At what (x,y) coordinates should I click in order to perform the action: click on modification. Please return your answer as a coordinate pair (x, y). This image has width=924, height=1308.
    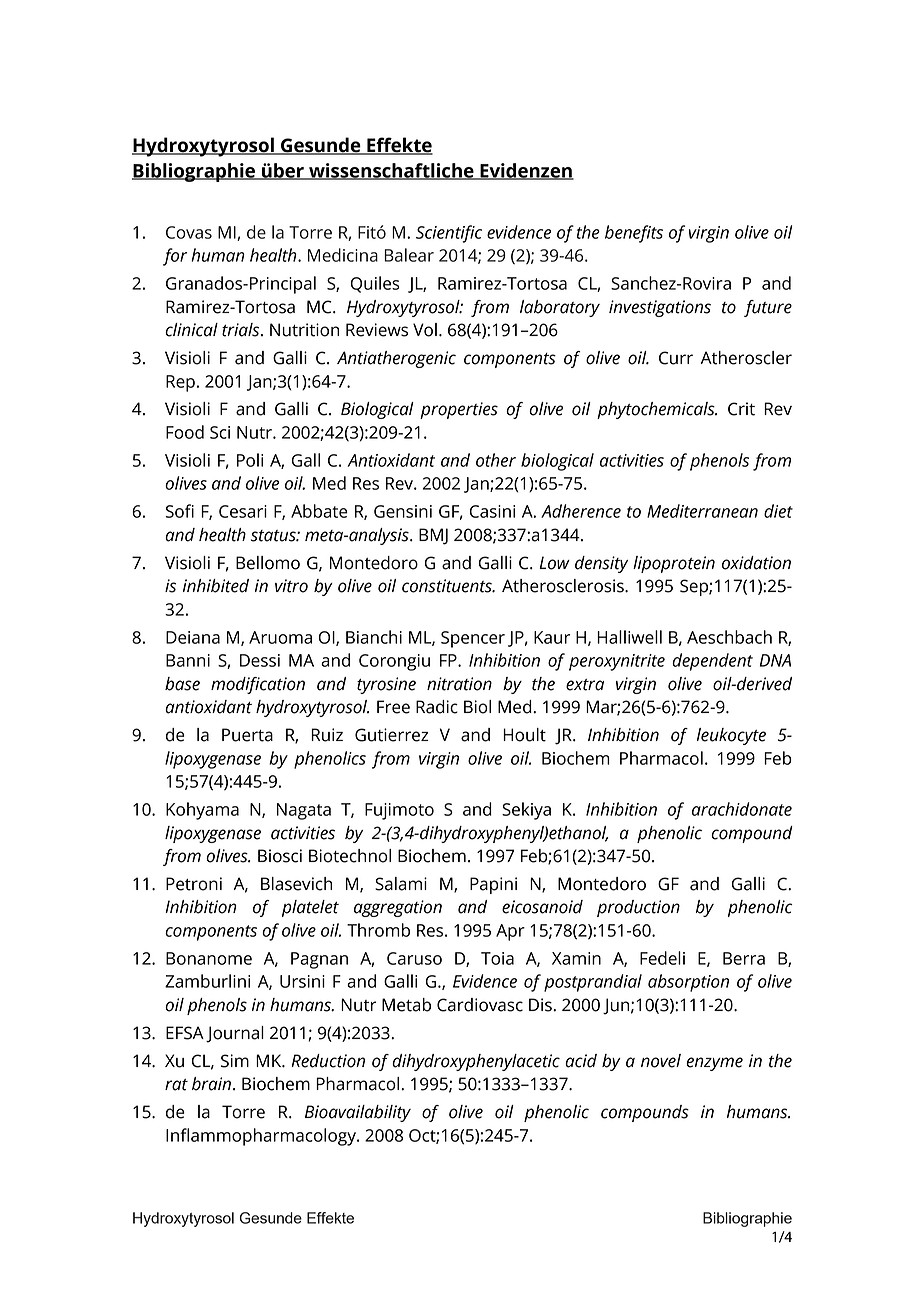
    Looking at the image, I should click on (258, 685).
